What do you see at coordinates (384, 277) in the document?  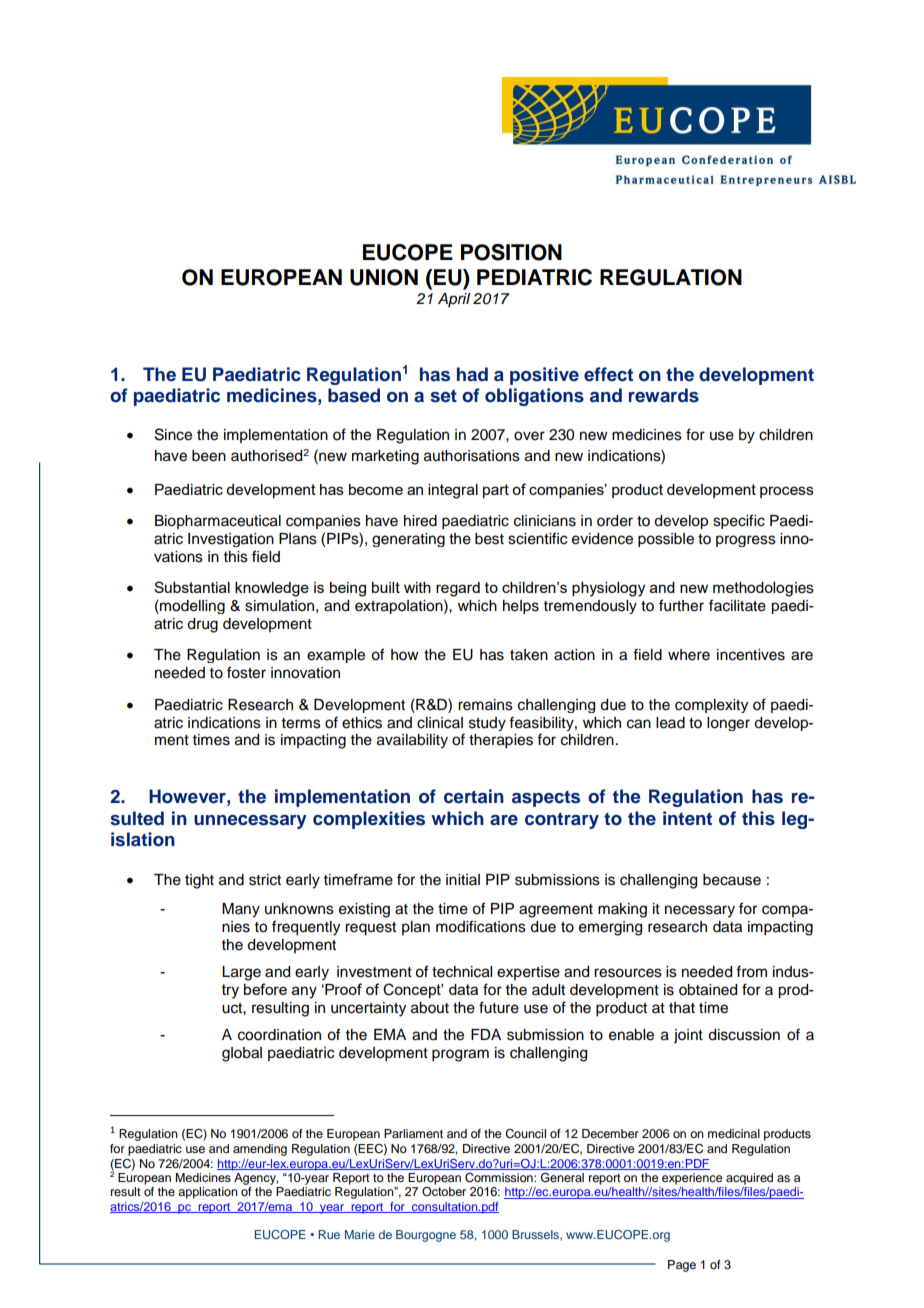 I see `UNION` at bounding box center [384, 277].
